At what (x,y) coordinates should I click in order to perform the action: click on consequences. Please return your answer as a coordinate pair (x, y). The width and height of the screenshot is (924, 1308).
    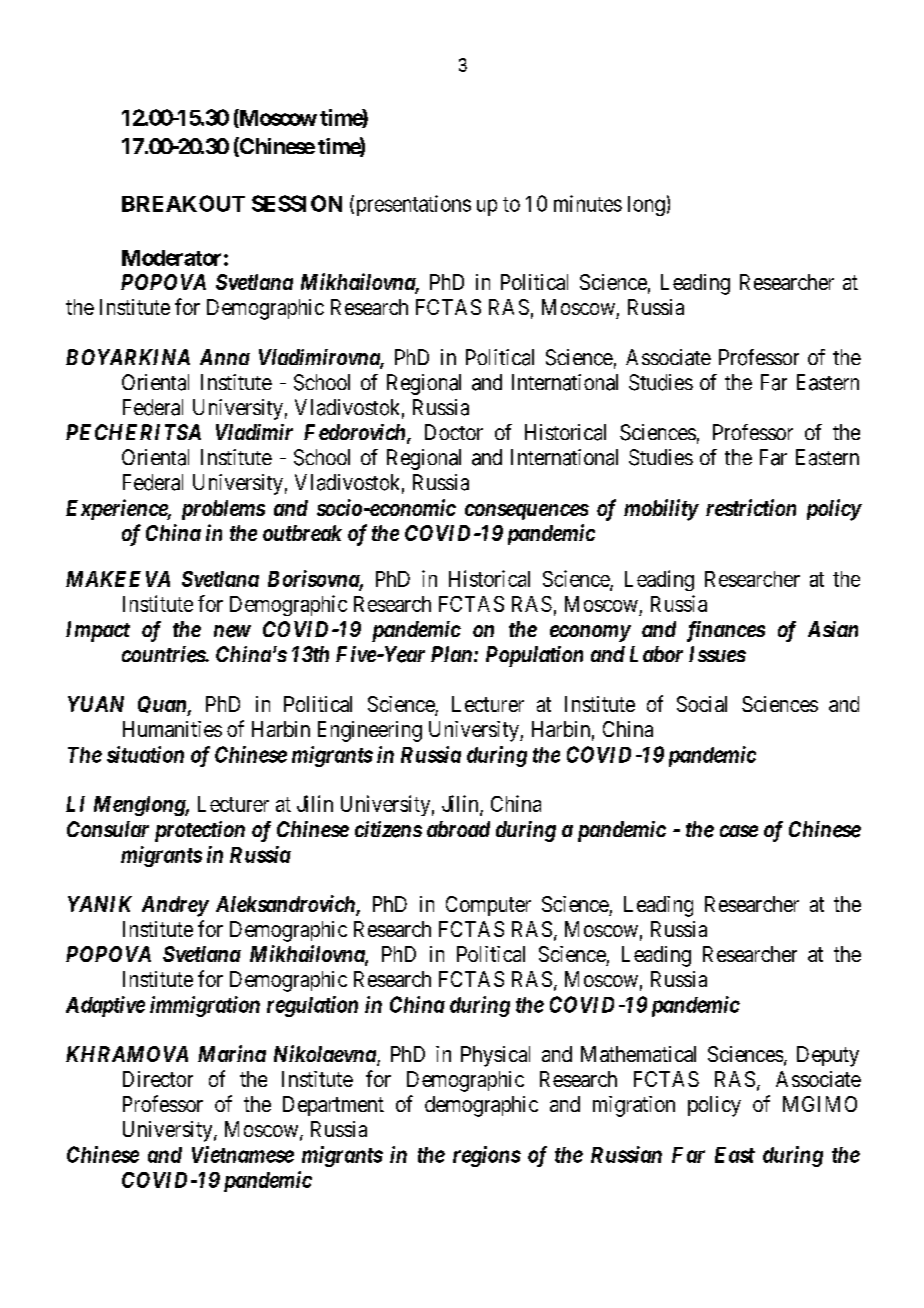
    Looking at the image, I should click on (527, 512).
